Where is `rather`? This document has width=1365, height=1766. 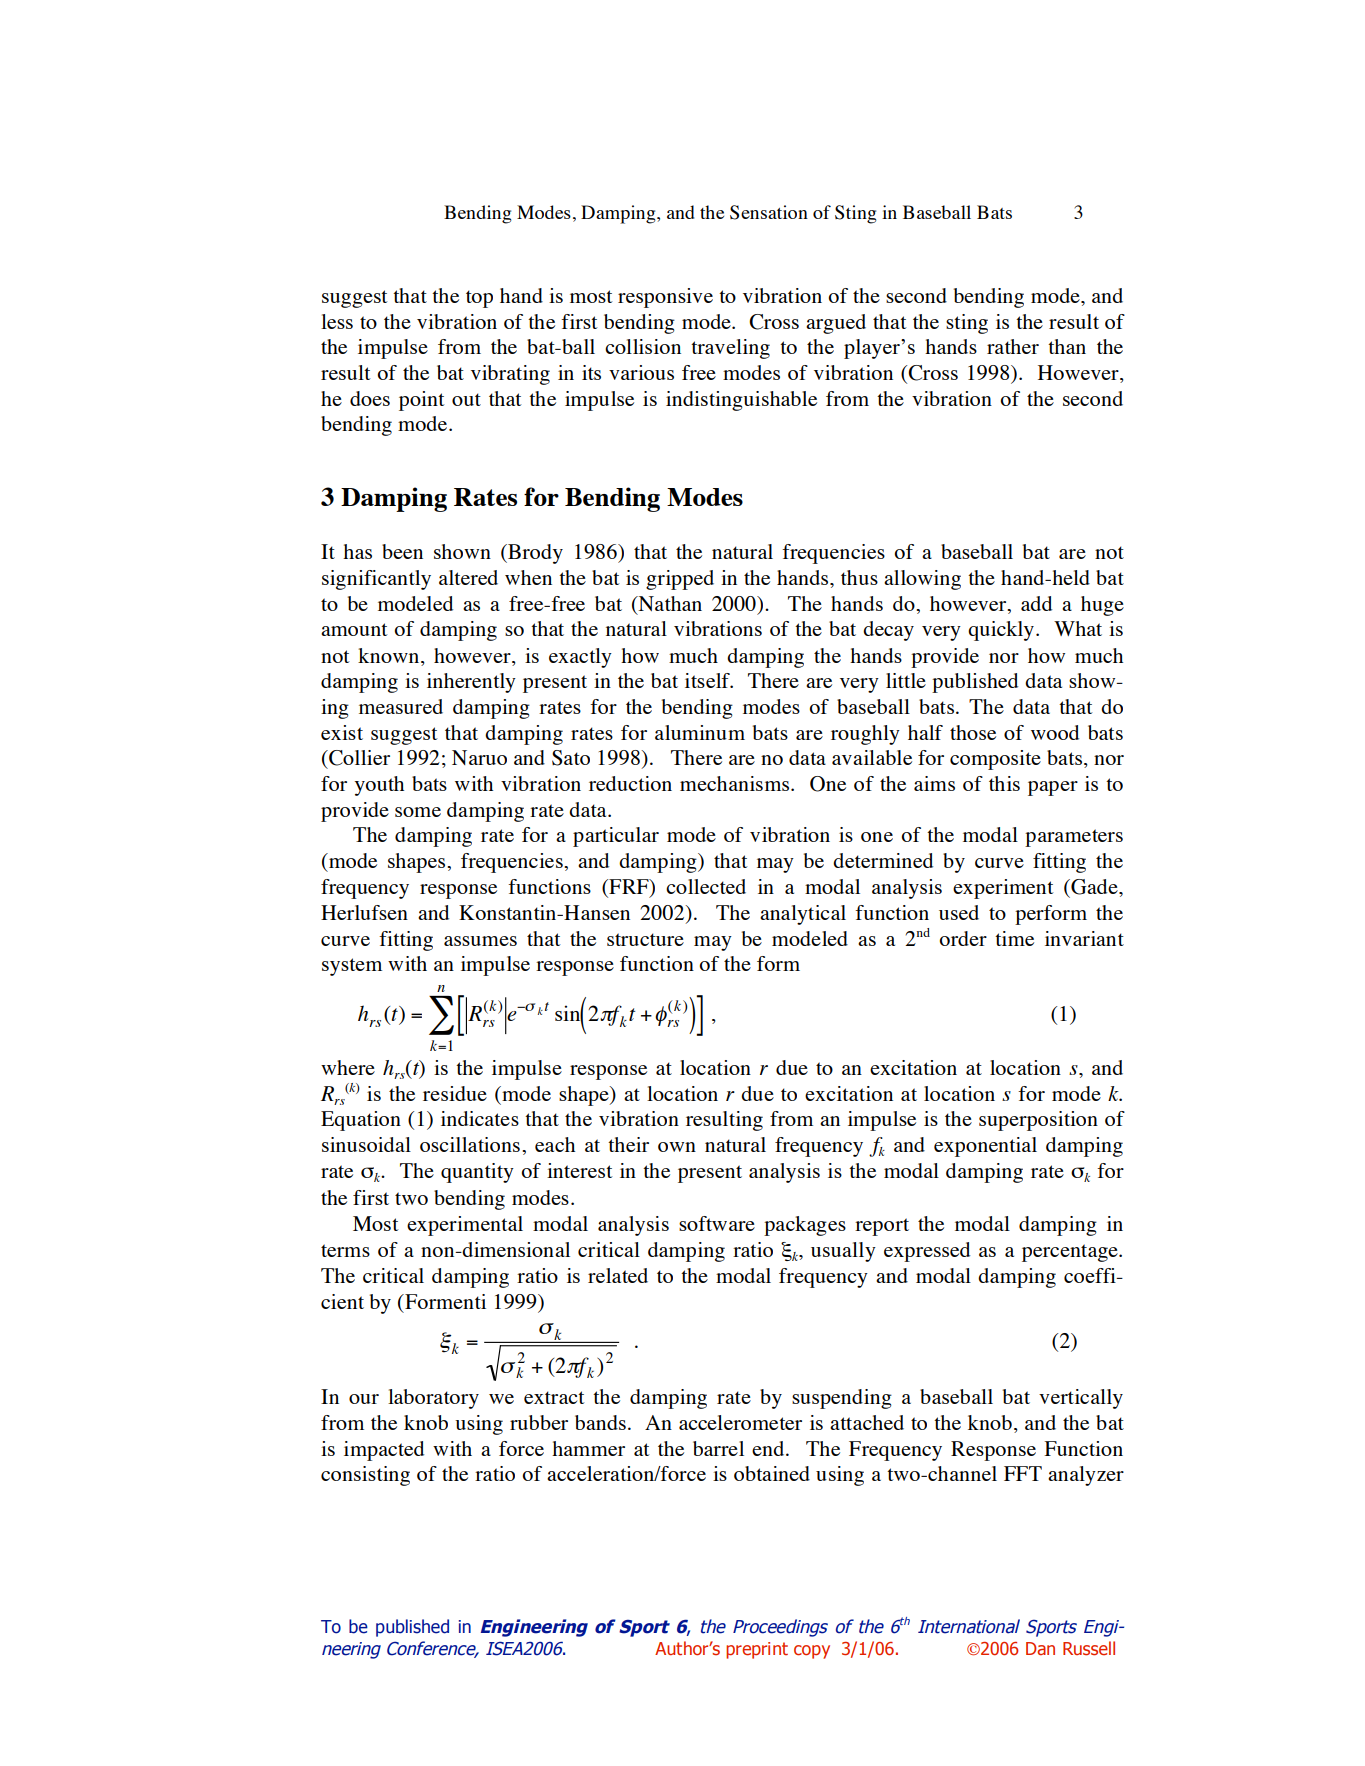 rather is located at coordinates (1013, 346).
